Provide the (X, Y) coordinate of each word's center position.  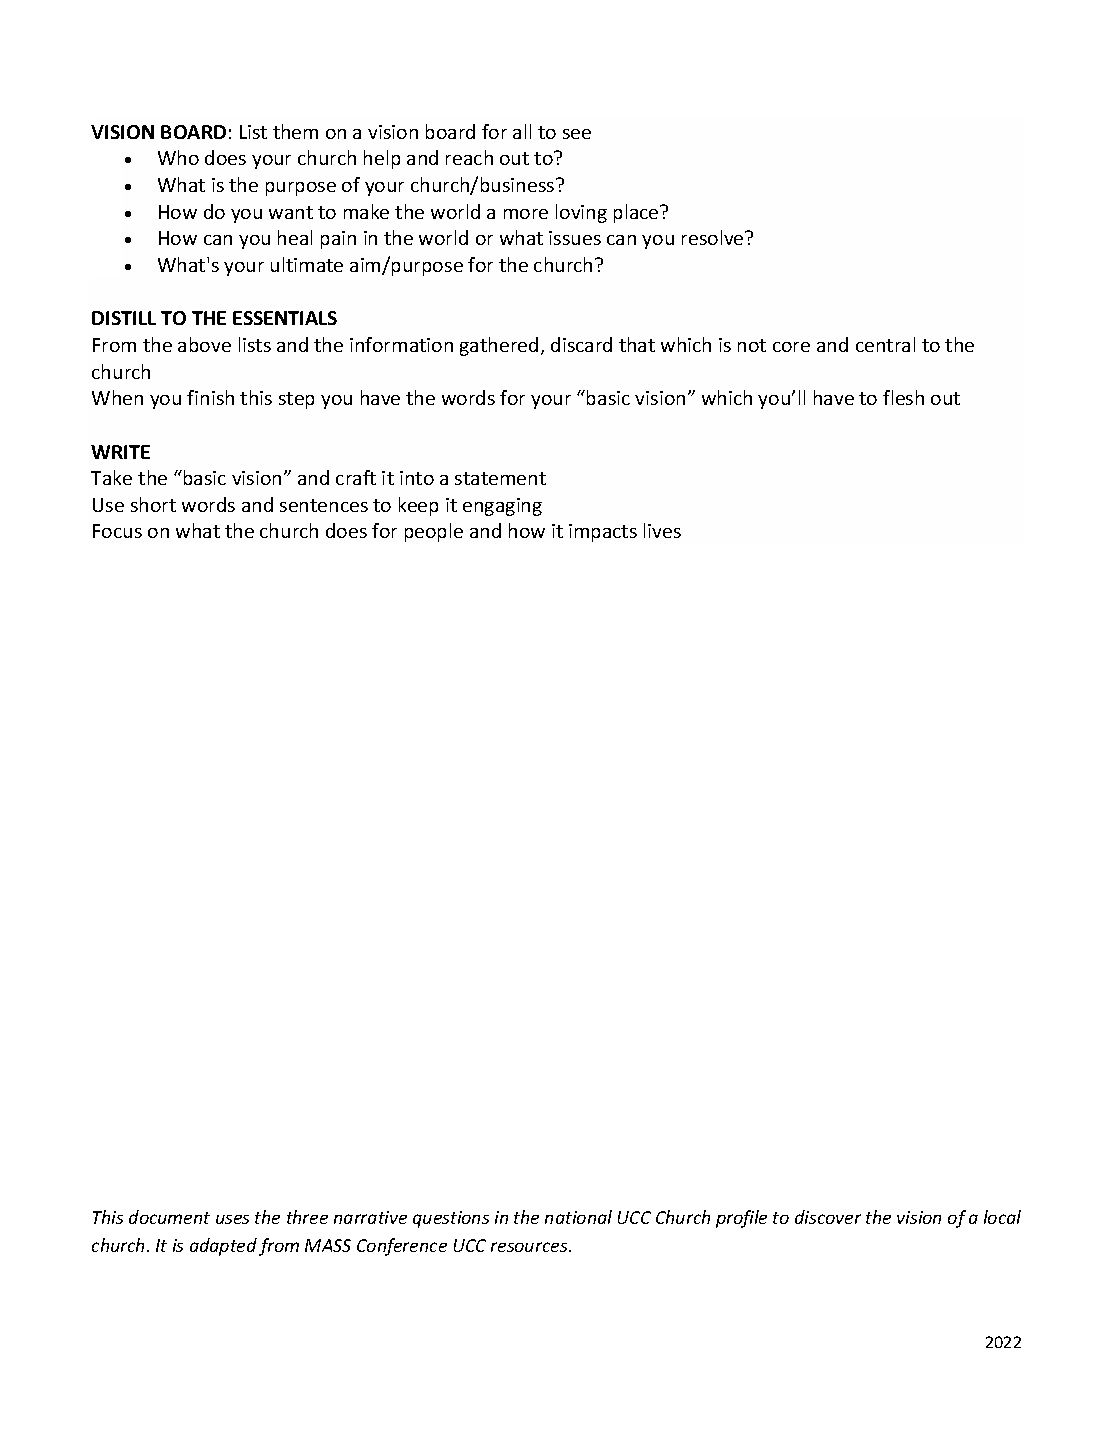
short (153, 504)
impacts (603, 533)
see (577, 134)
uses (232, 1219)
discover (828, 1217)
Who (178, 157)
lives (662, 530)
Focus (117, 531)
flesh (903, 397)
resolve (714, 237)
